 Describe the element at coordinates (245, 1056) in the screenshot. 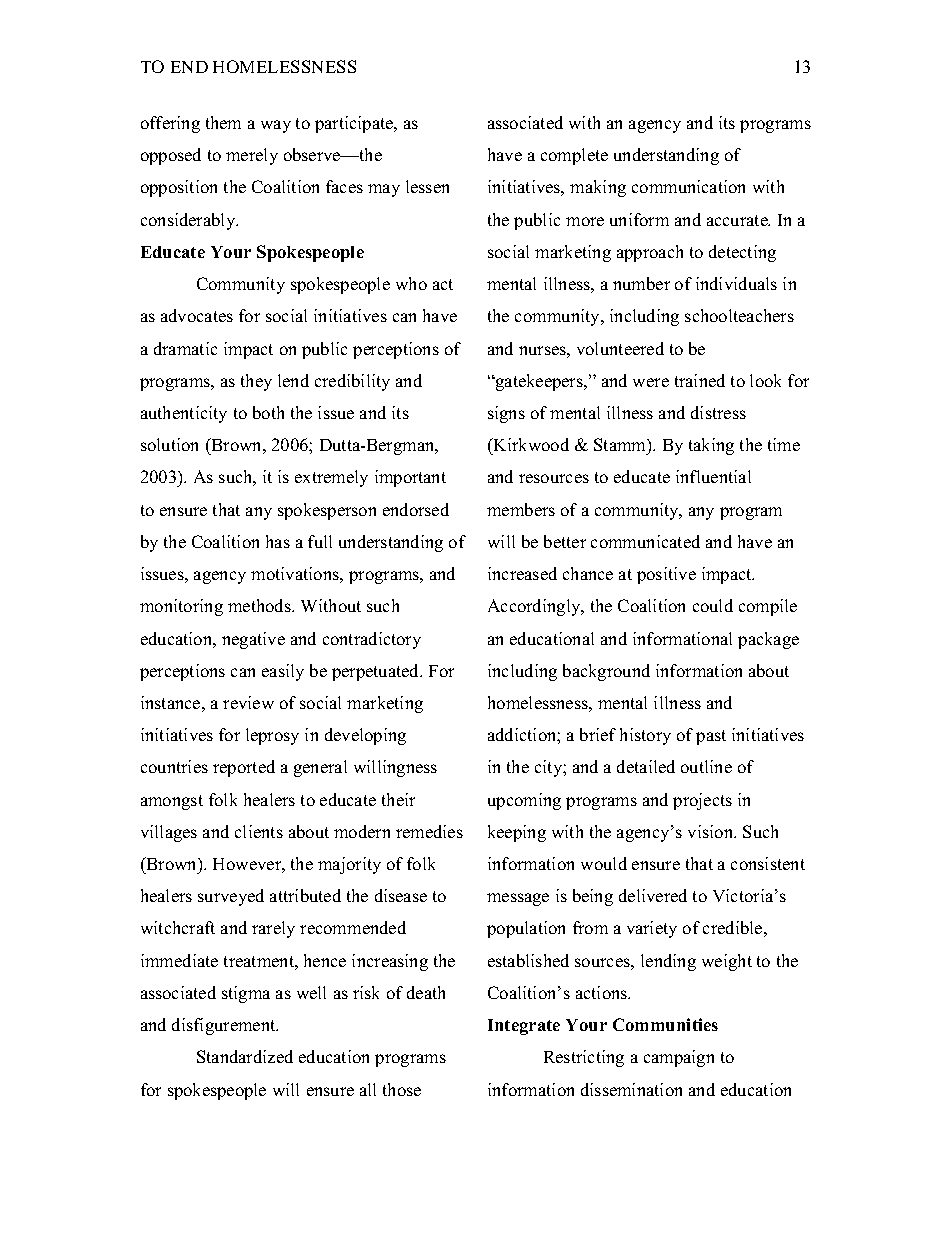

I see `Standardized` at that location.
